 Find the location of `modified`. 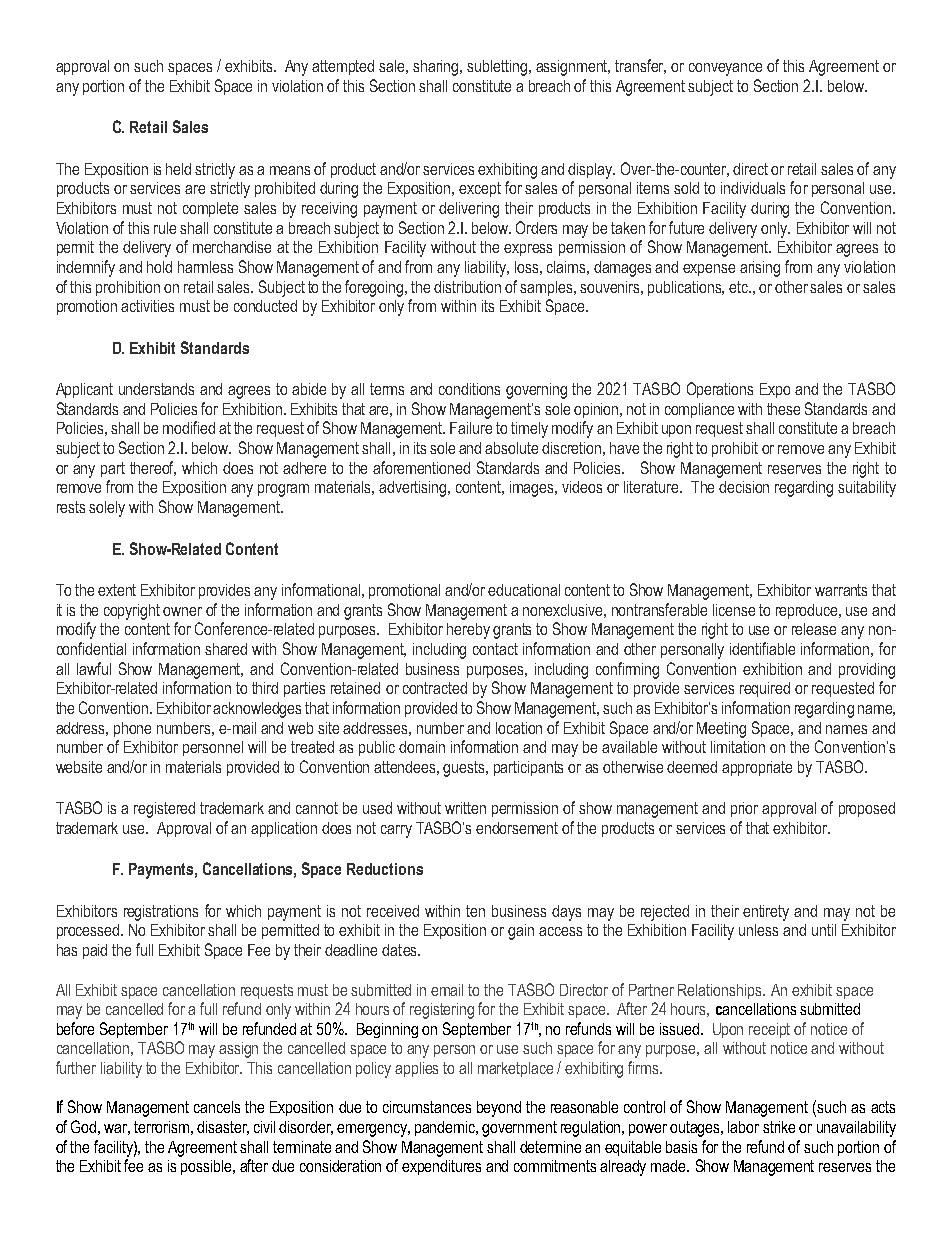

modified is located at coordinates (189, 427).
